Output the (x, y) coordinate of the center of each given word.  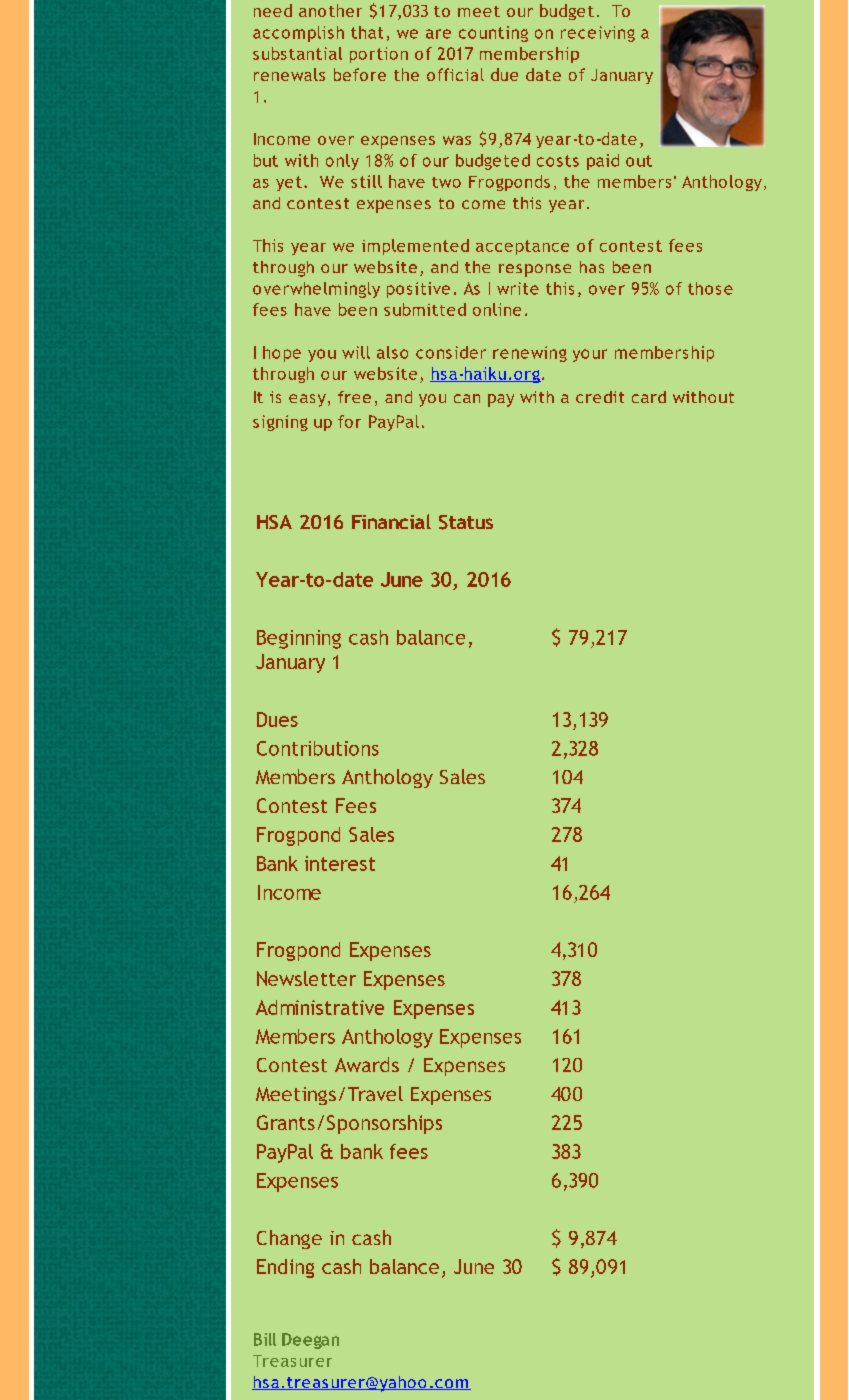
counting (493, 34)
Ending (285, 1268)
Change (289, 1239)
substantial (297, 53)
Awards (367, 1064)
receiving (598, 34)
